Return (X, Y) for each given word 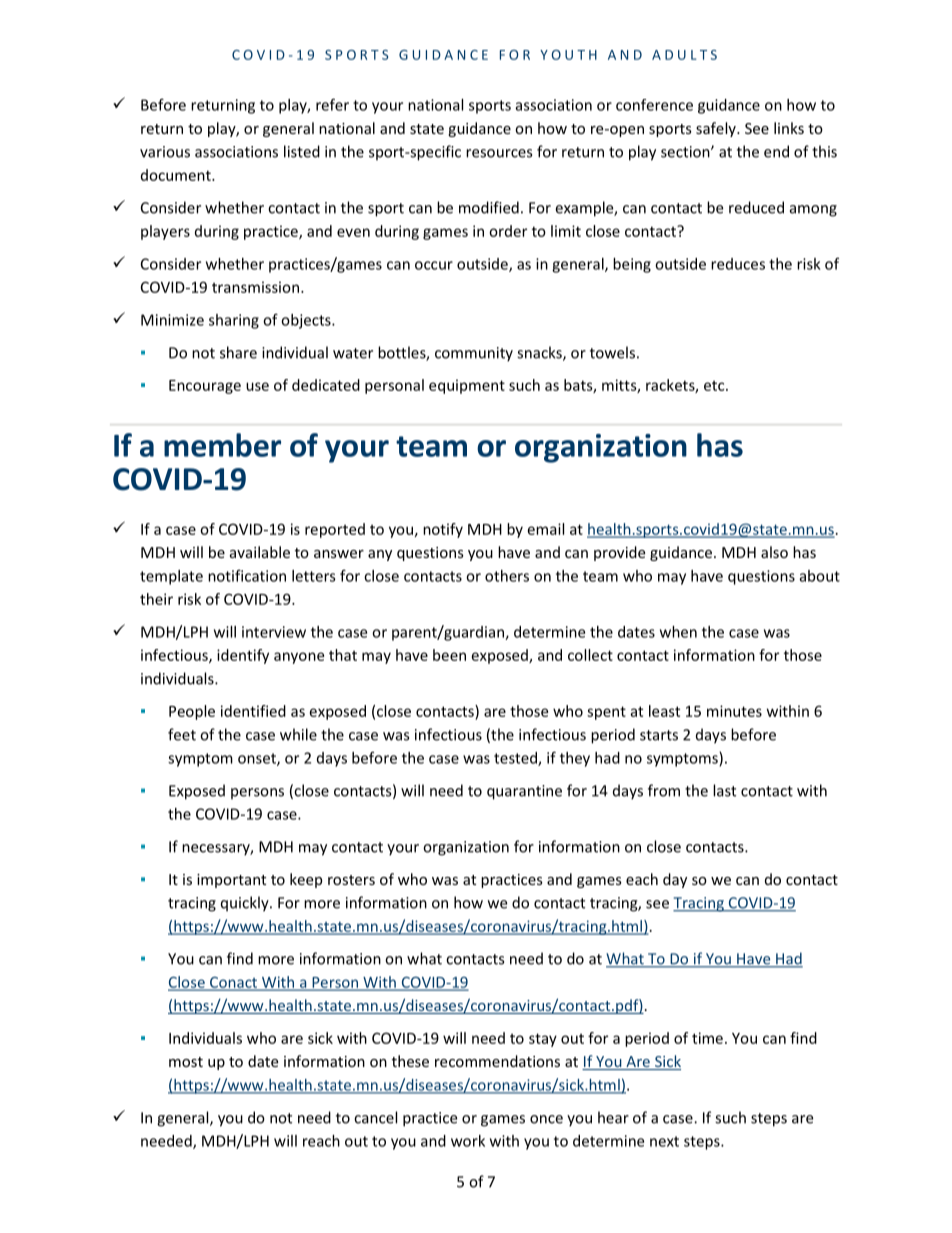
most (186, 1062)
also (774, 552)
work (468, 1141)
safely (717, 129)
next (664, 1141)
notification (247, 575)
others (507, 576)
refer (332, 104)
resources (499, 153)
